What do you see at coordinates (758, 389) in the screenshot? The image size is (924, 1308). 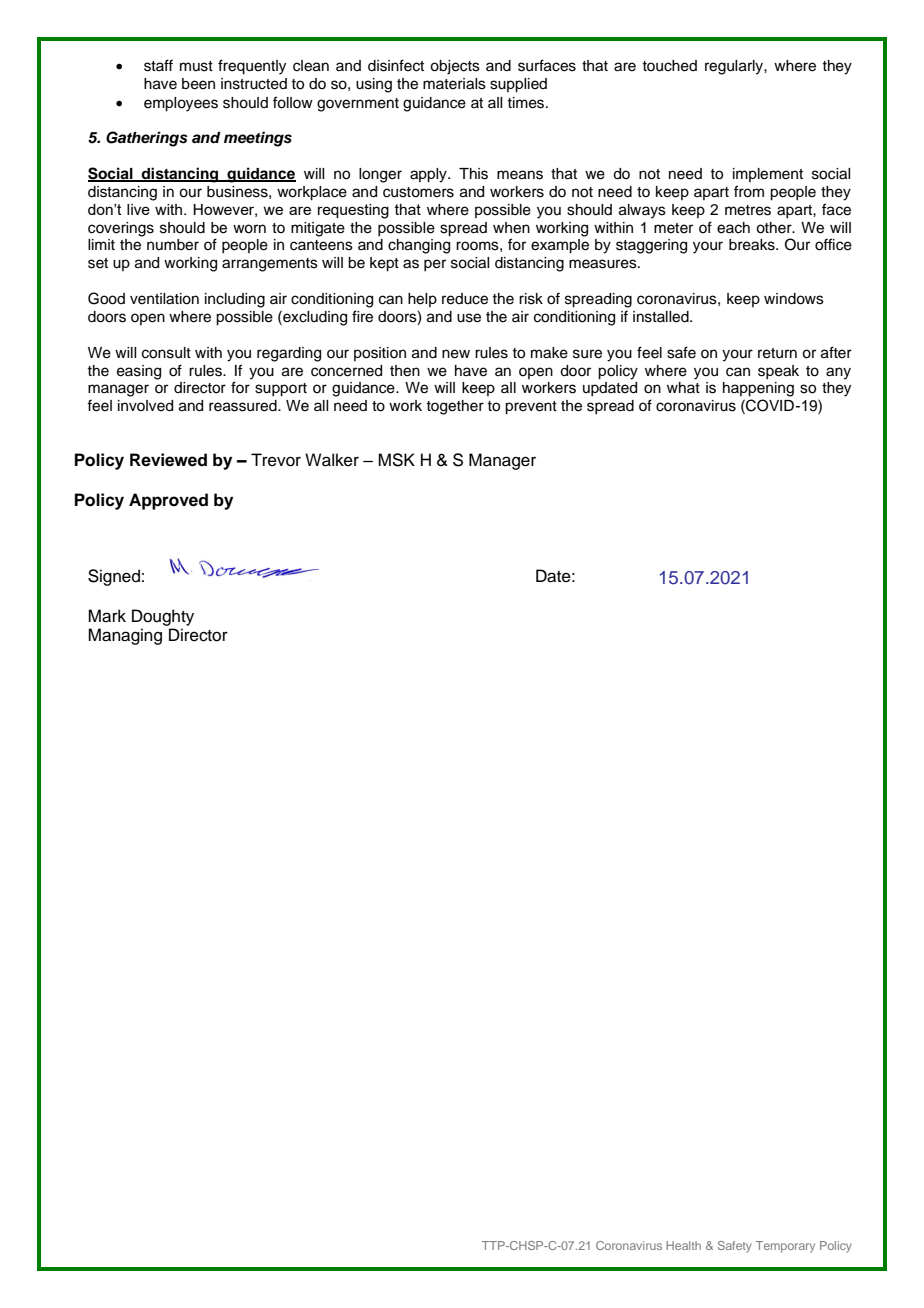 I see `happening` at bounding box center [758, 389].
